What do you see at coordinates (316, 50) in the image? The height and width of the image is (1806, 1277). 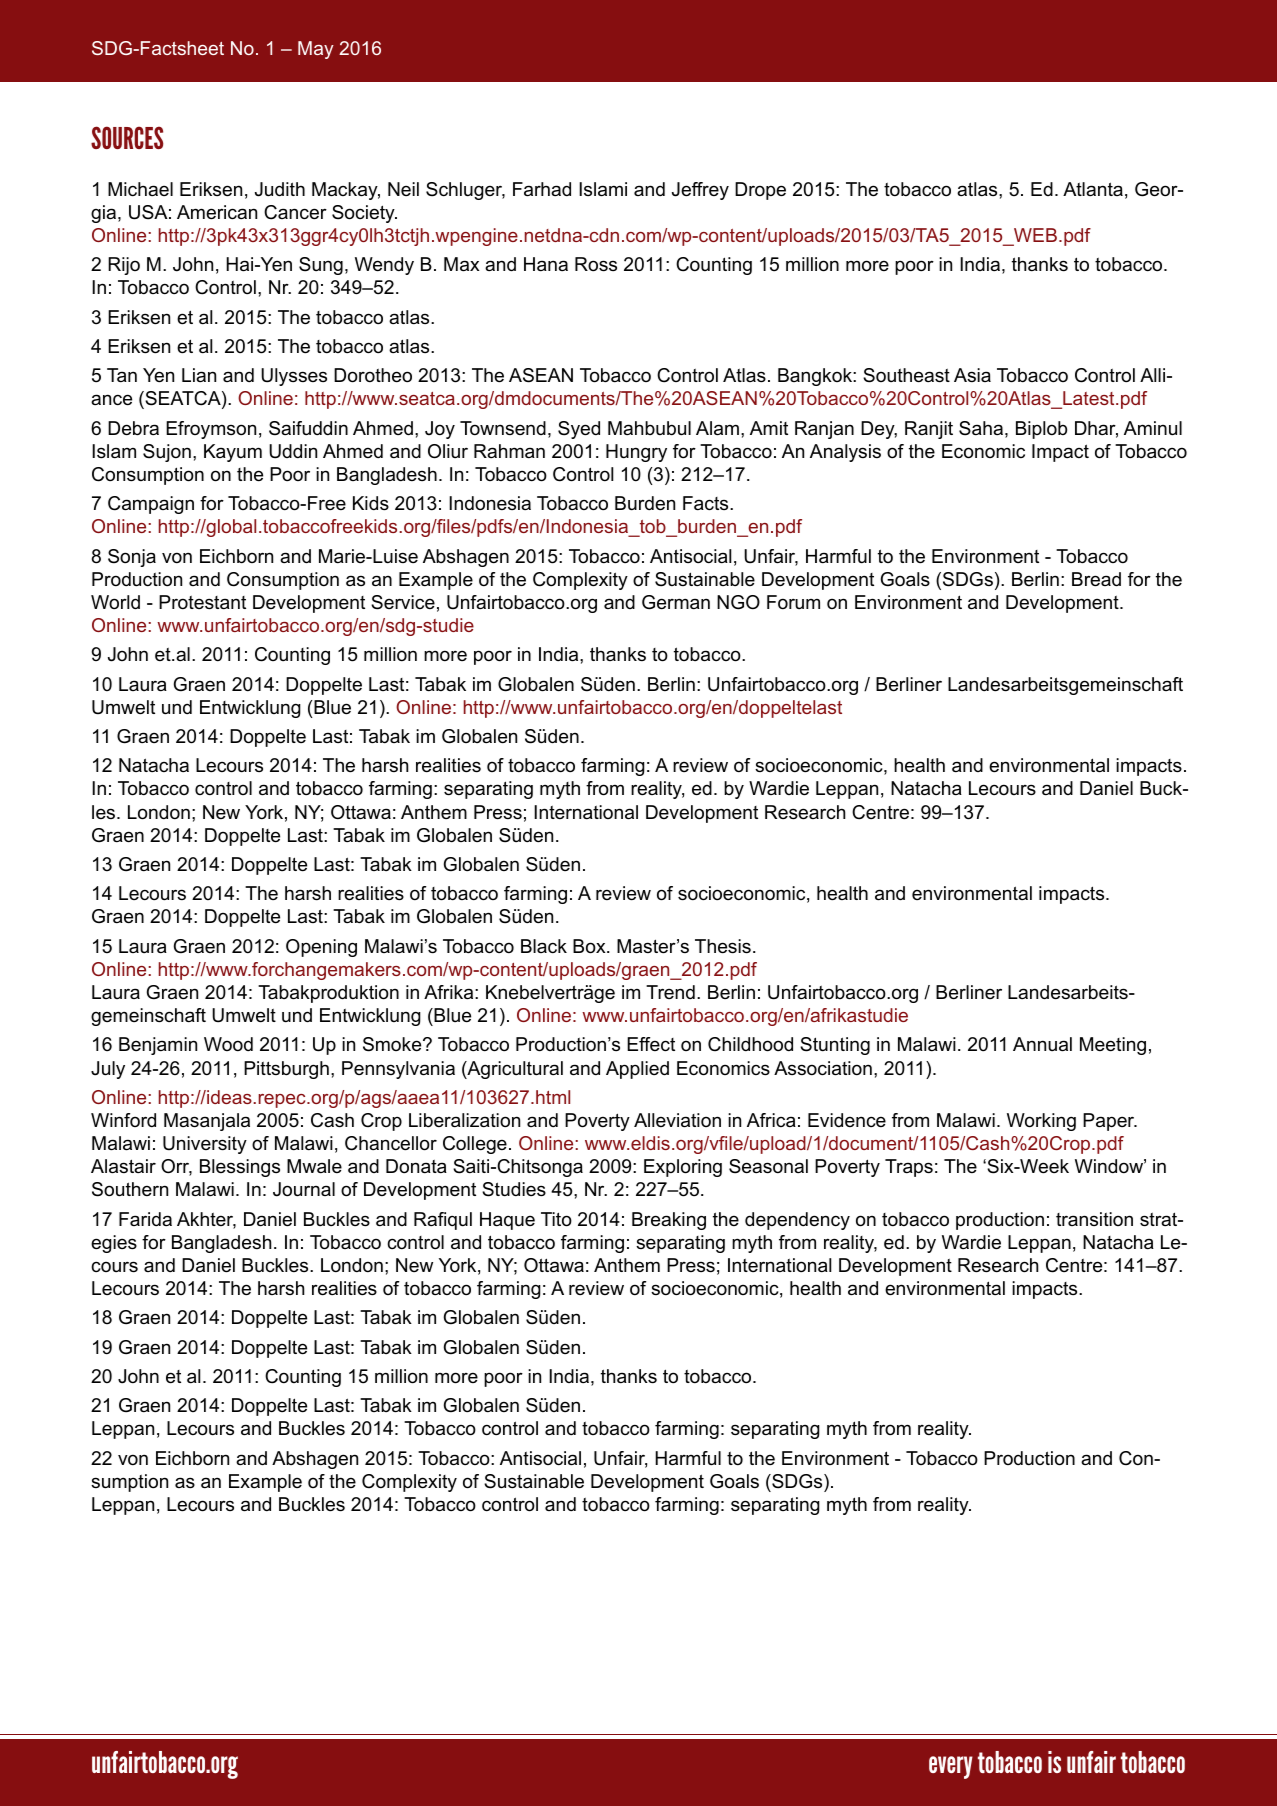 I see `May` at bounding box center [316, 50].
